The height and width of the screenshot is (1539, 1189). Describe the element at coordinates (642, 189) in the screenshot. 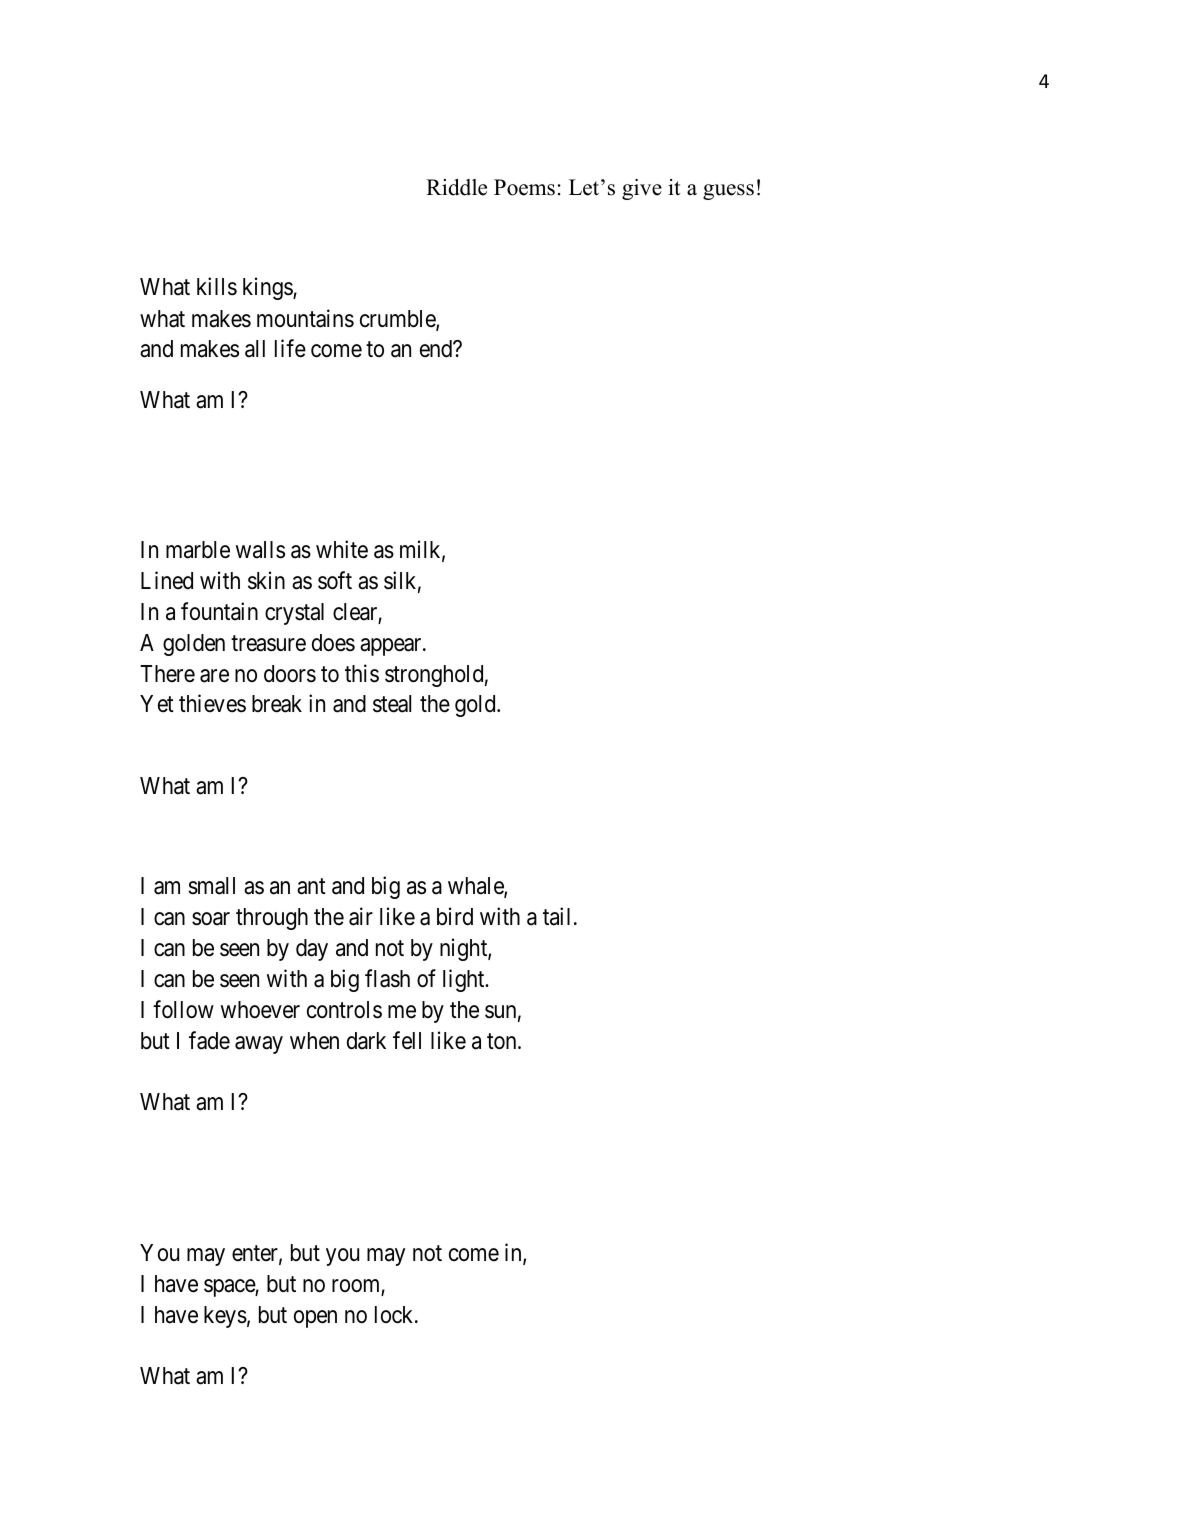

I see `give` at that location.
